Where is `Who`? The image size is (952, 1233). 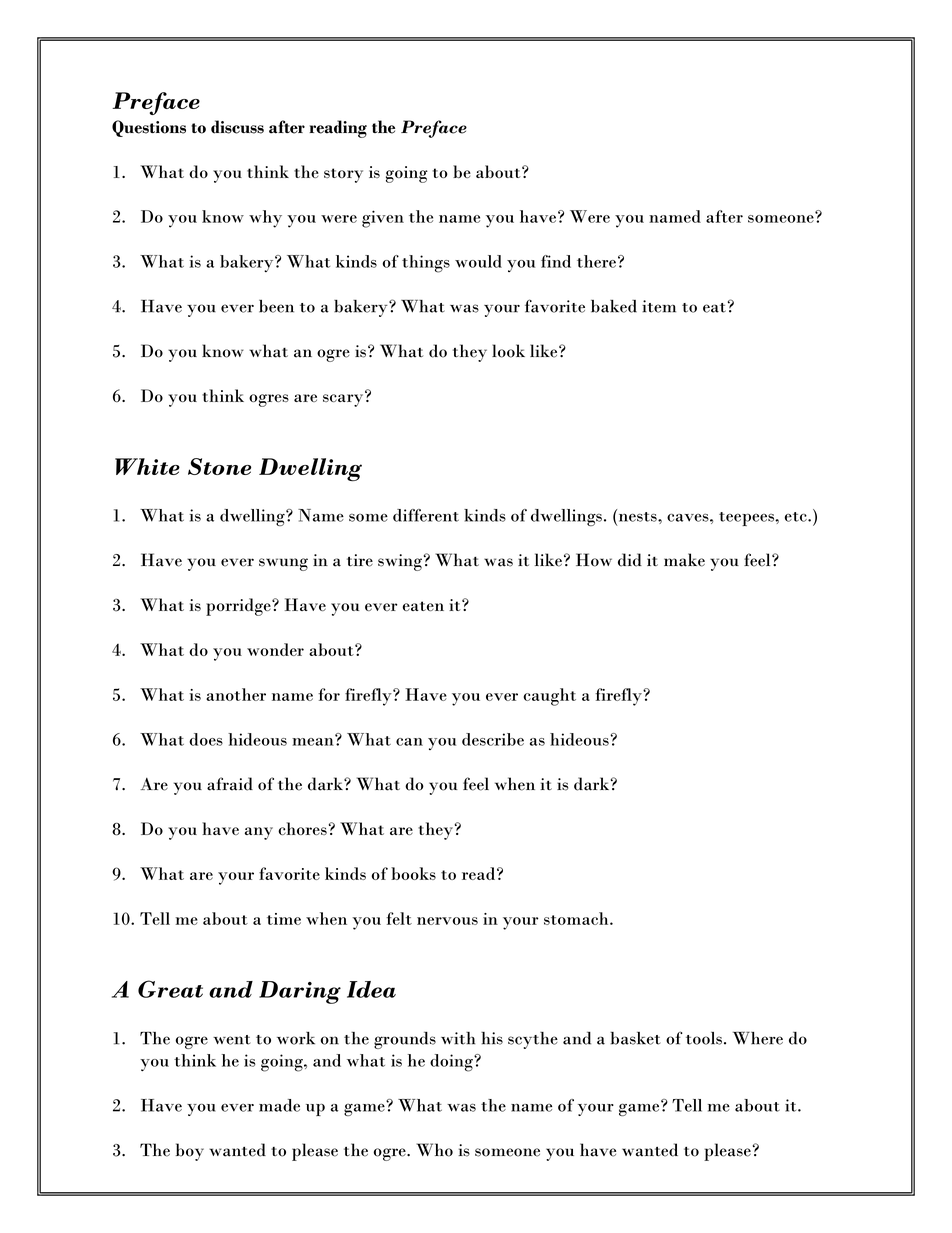 Who is located at coordinates (435, 1150).
